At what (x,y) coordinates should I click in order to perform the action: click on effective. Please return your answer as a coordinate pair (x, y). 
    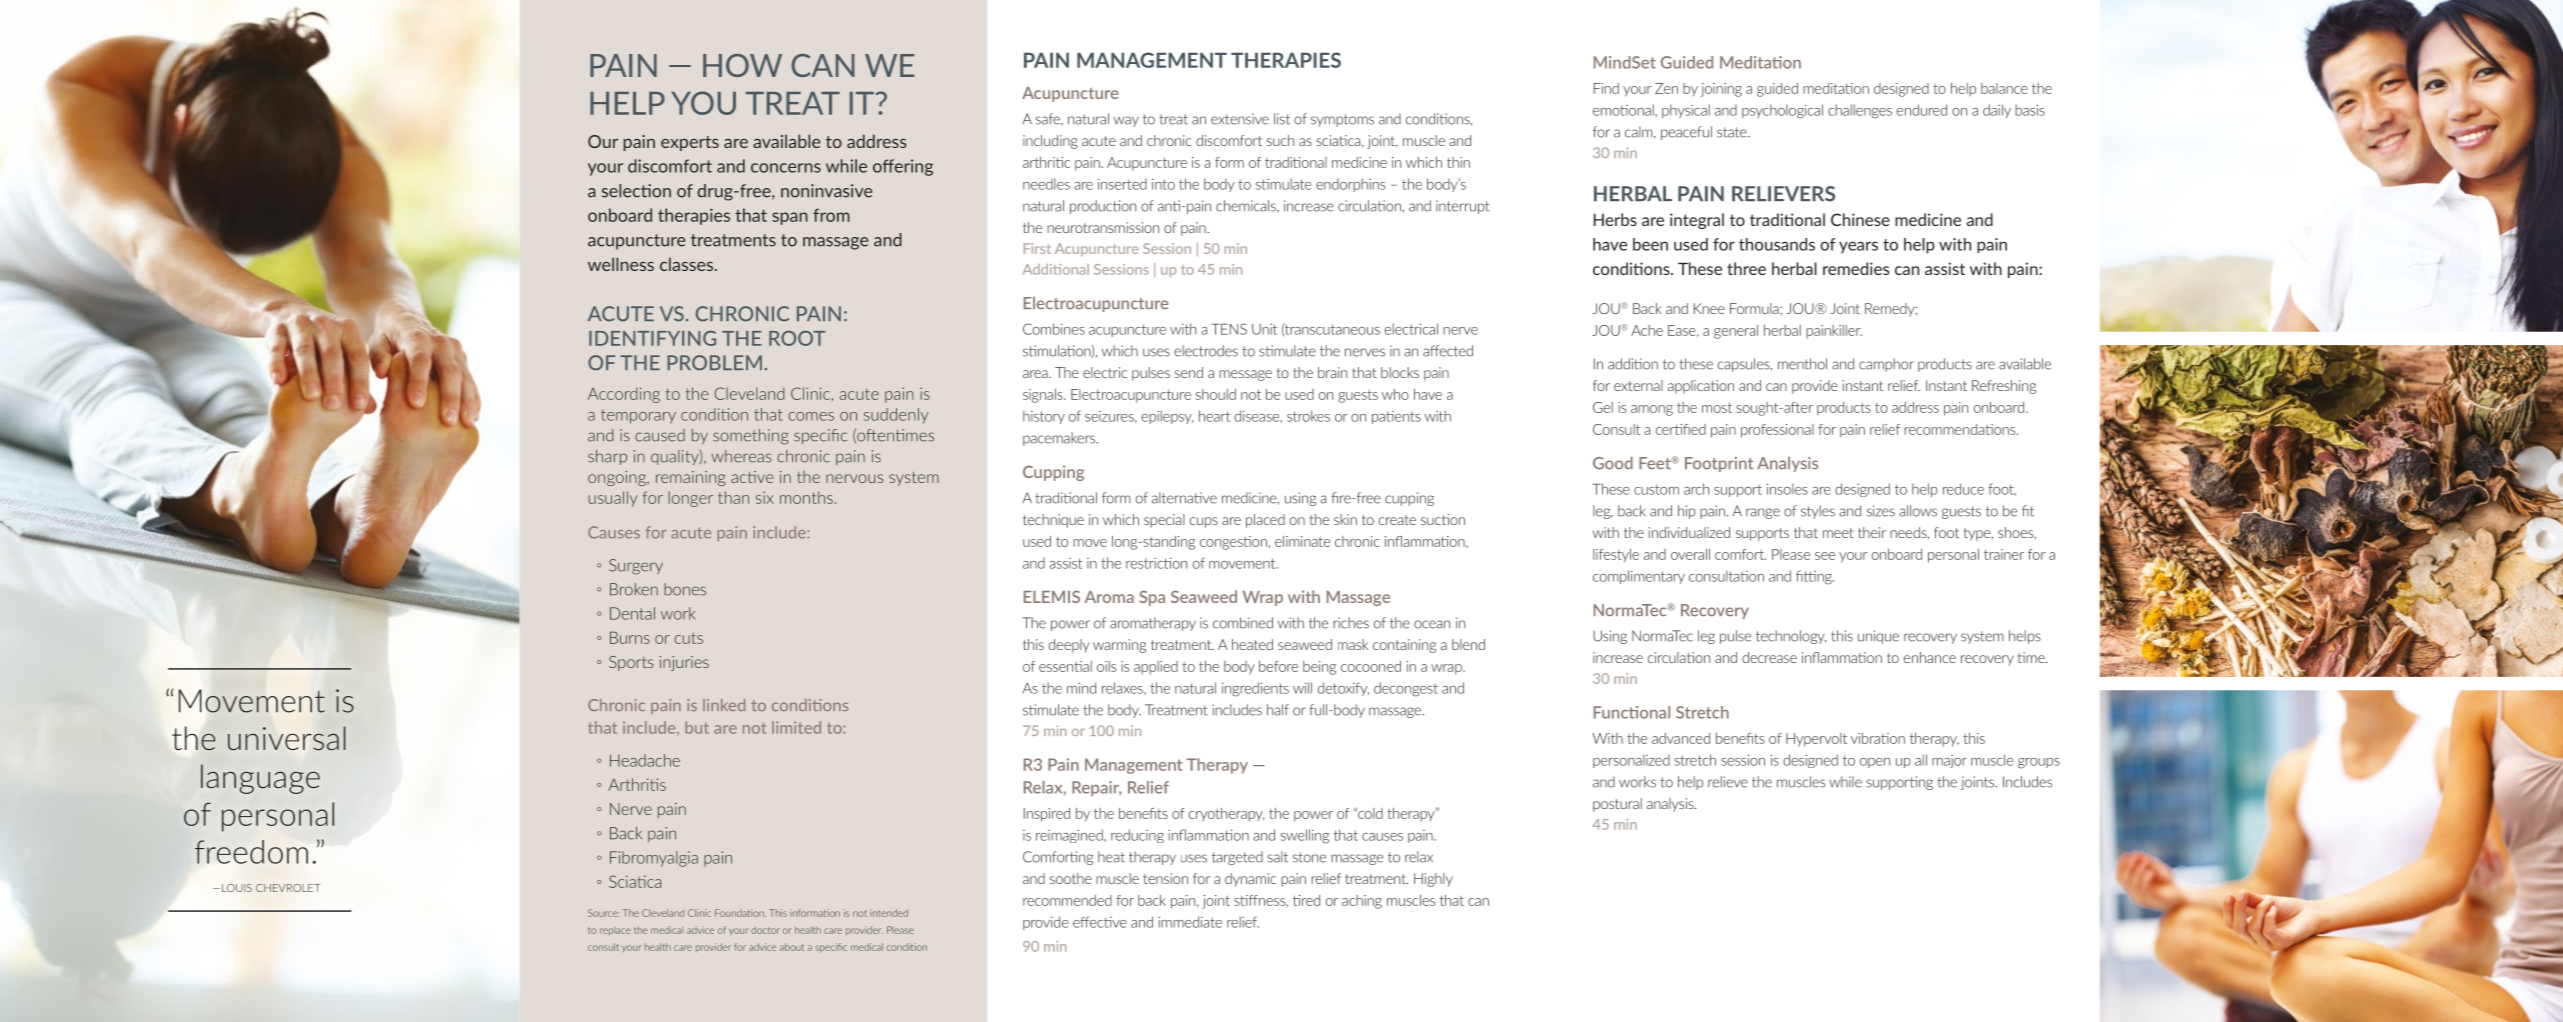
    Looking at the image, I should click on (1100, 922).
